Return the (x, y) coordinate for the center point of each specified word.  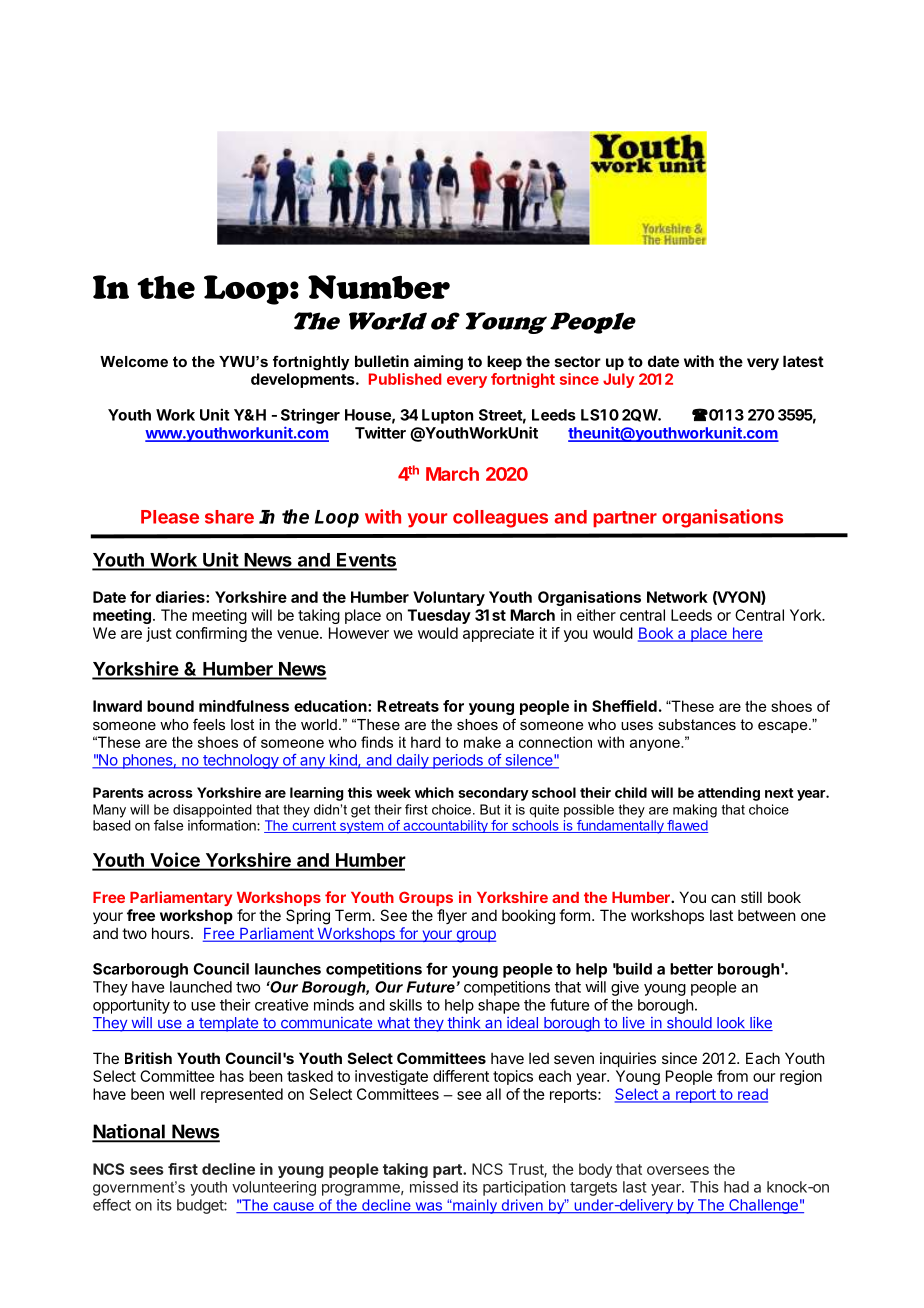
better (691, 969)
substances (697, 724)
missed (434, 1187)
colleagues (500, 519)
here (746, 634)
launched (201, 987)
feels (209, 724)
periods (458, 761)
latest (803, 361)
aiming (438, 363)
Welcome (134, 361)
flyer (452, 916)
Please (170, 517)
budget (201, 1206)
